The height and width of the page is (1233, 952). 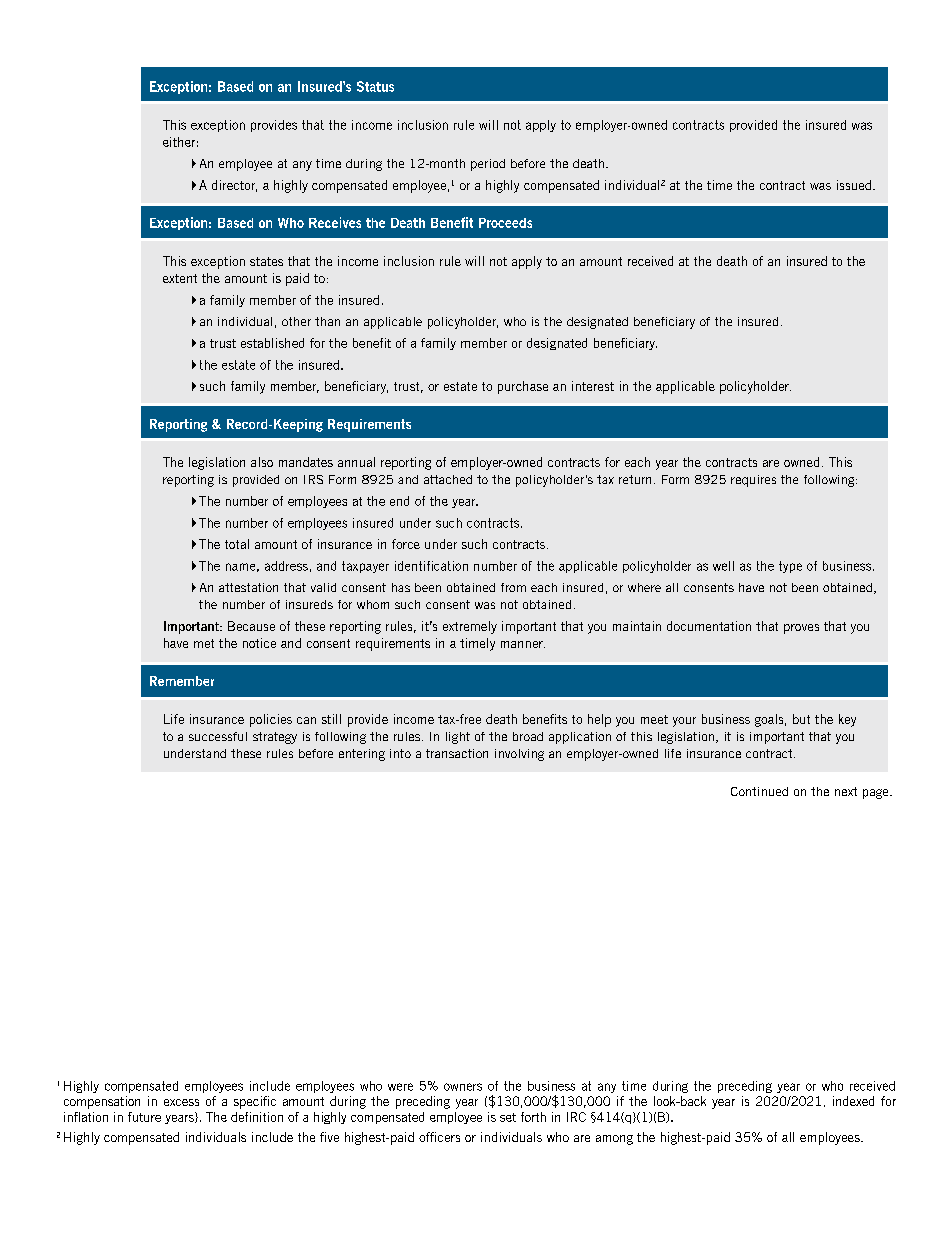 What do you see at coordinates (488, 165) in the page?
I see `period` at bounding box center [488, 165].
